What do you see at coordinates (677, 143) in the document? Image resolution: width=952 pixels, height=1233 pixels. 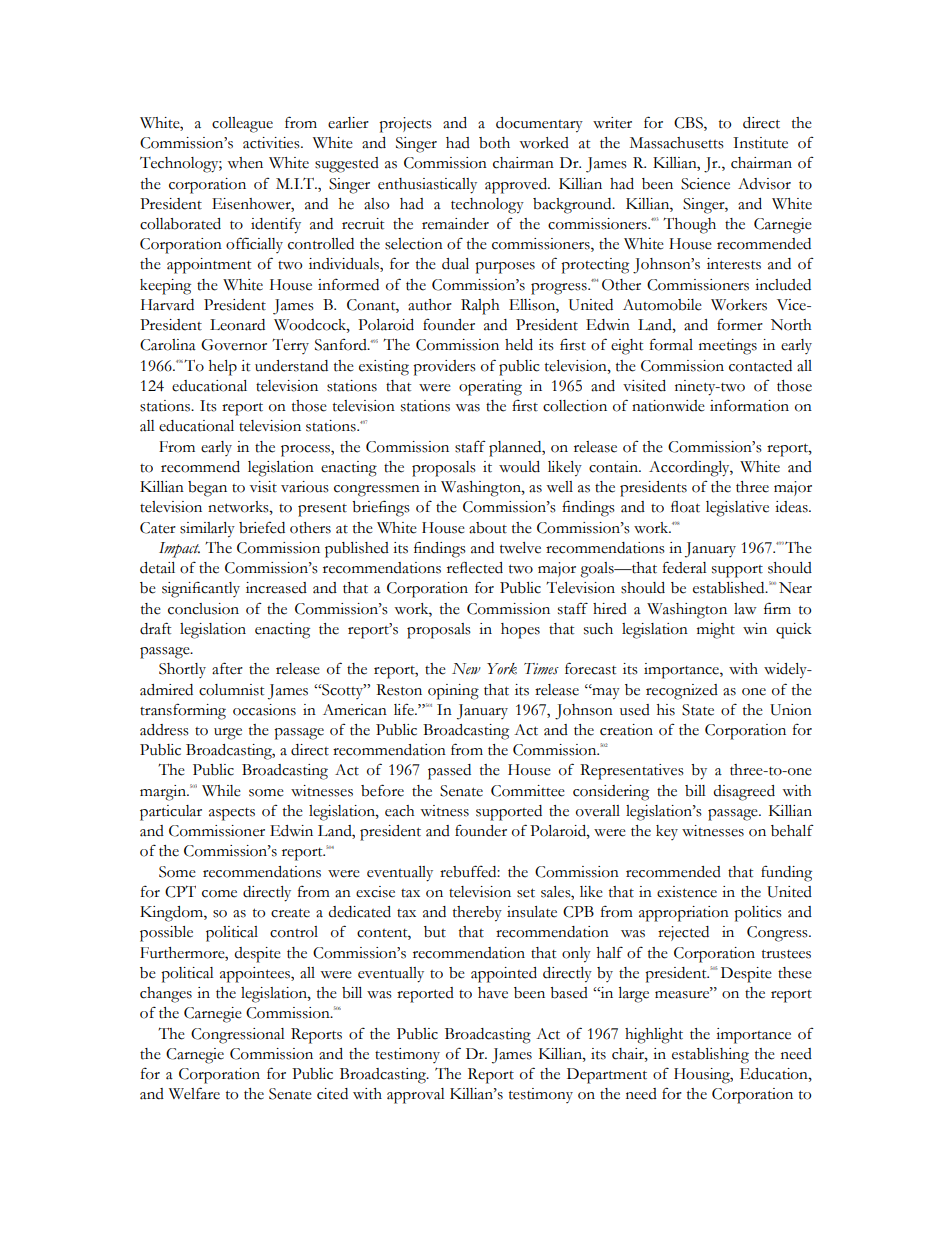 I see `Massachusetts` at bounding box center [677, 143].
